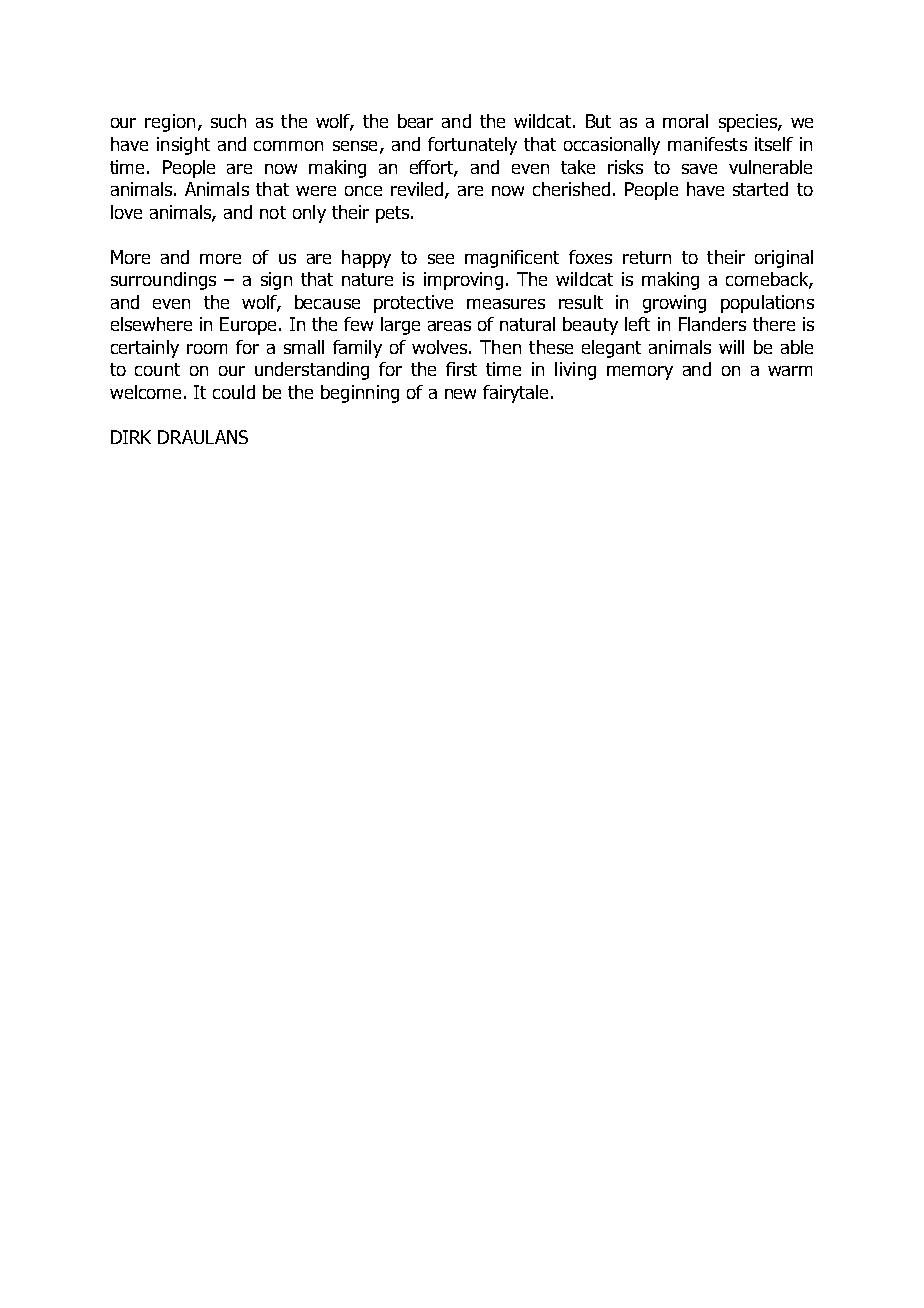  What do you see at coordinates (640, 373) in the page?
I see `memory` at bounding box center [640, 373].
